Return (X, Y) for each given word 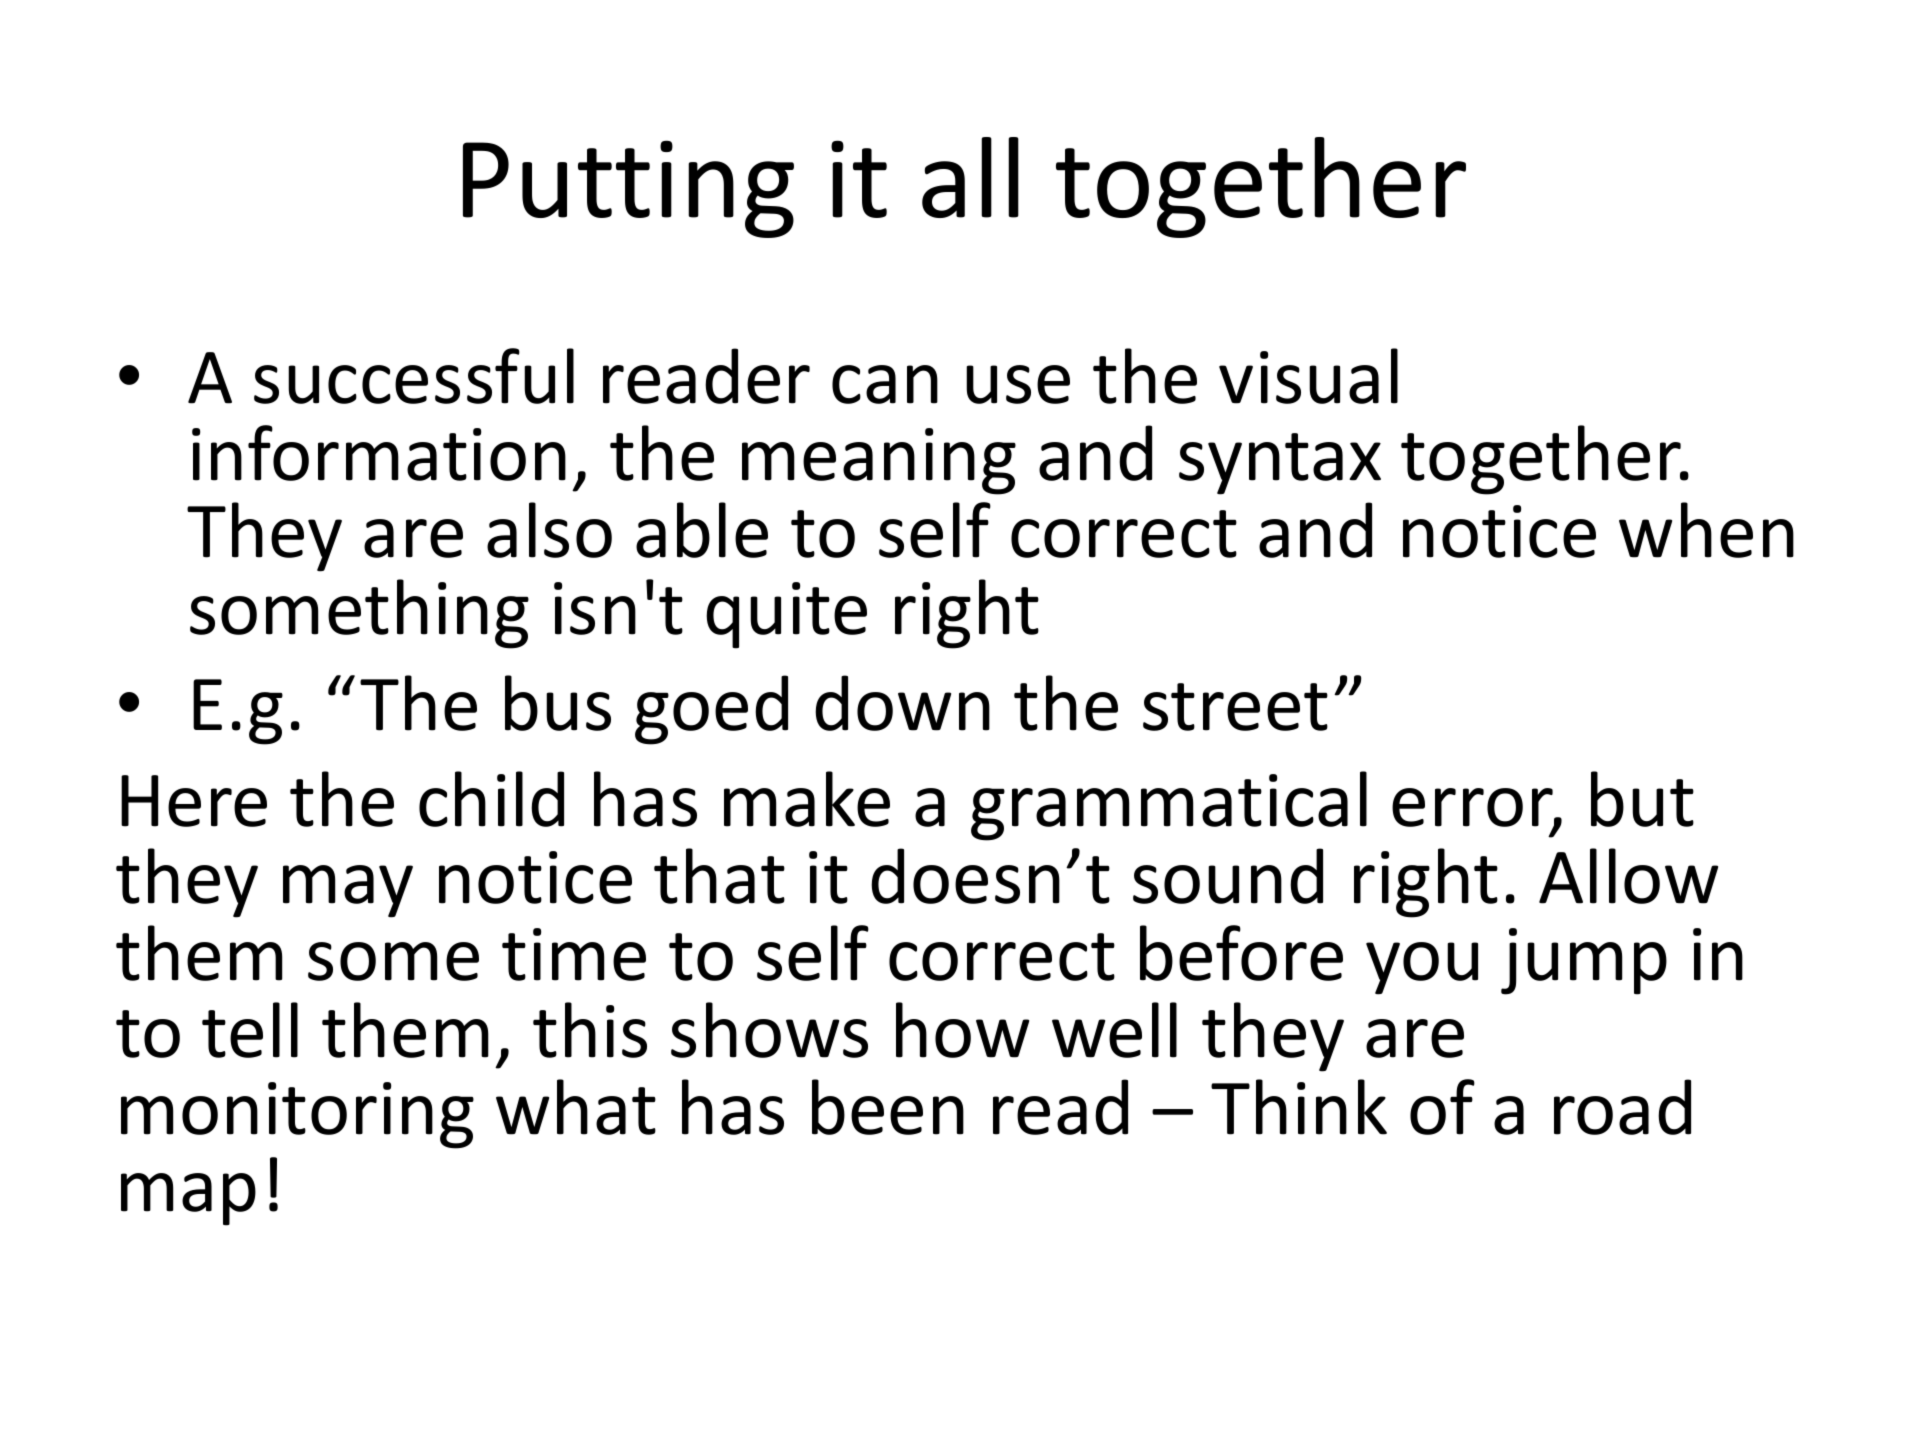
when (1706, 530)
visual (1308, 376)
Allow (1628, 876)
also (549, 530)
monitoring (297, 1115)
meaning (879, 461)
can (885, 384)
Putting (628, 189)
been (888, 1107)
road (1622, 1107)
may (348, 891)
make (807, 799)
